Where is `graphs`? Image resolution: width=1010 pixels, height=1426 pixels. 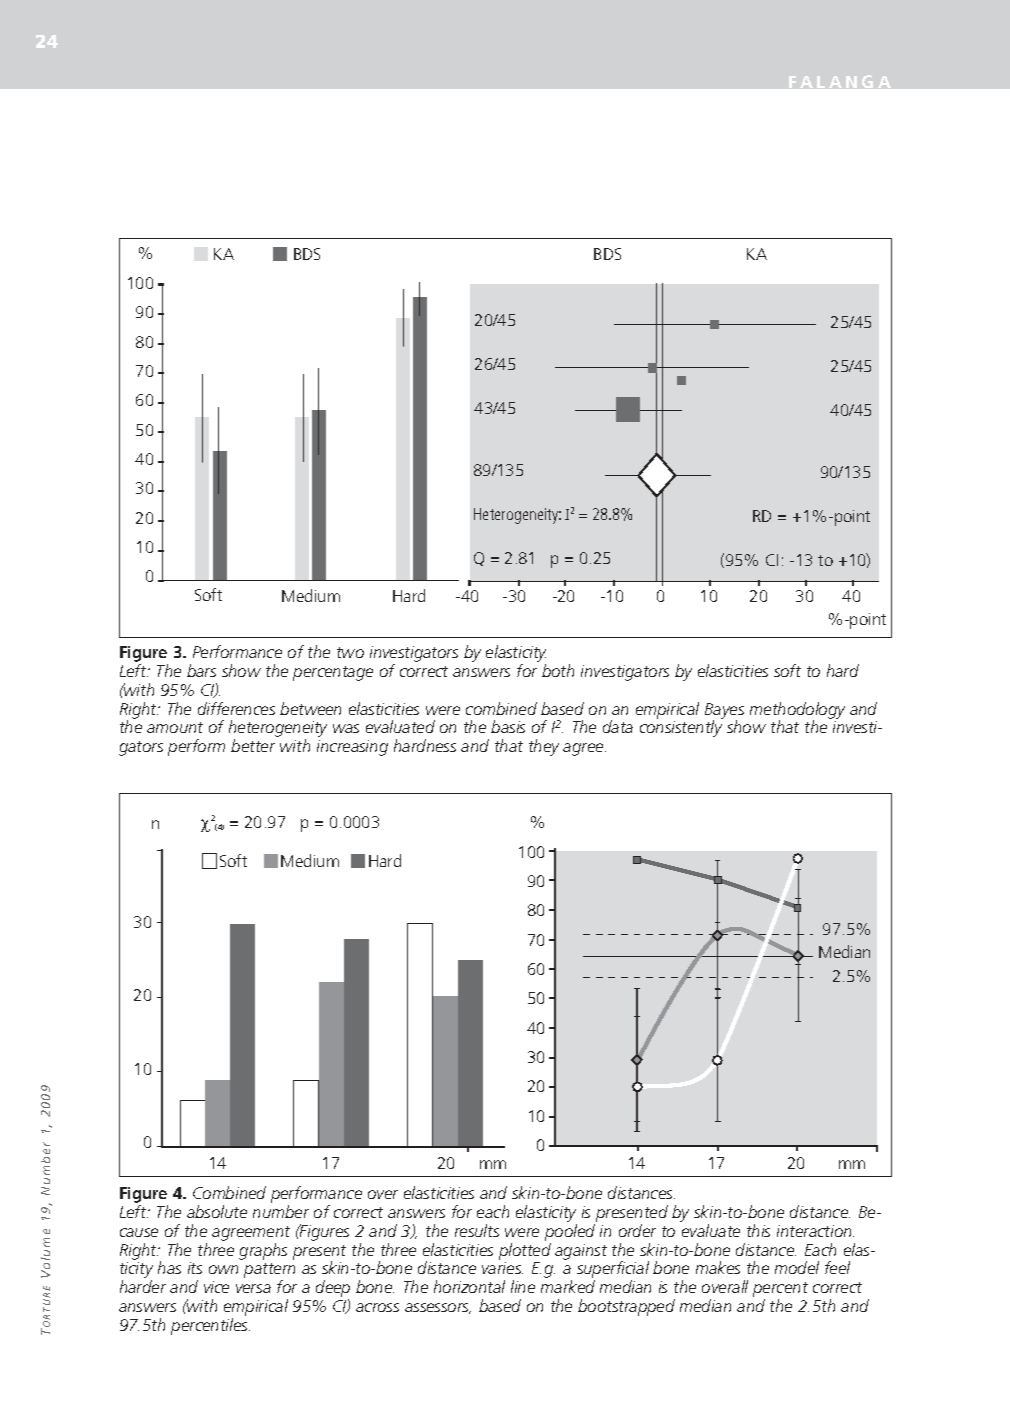
graphs is located at coordinates (263, 1251).
